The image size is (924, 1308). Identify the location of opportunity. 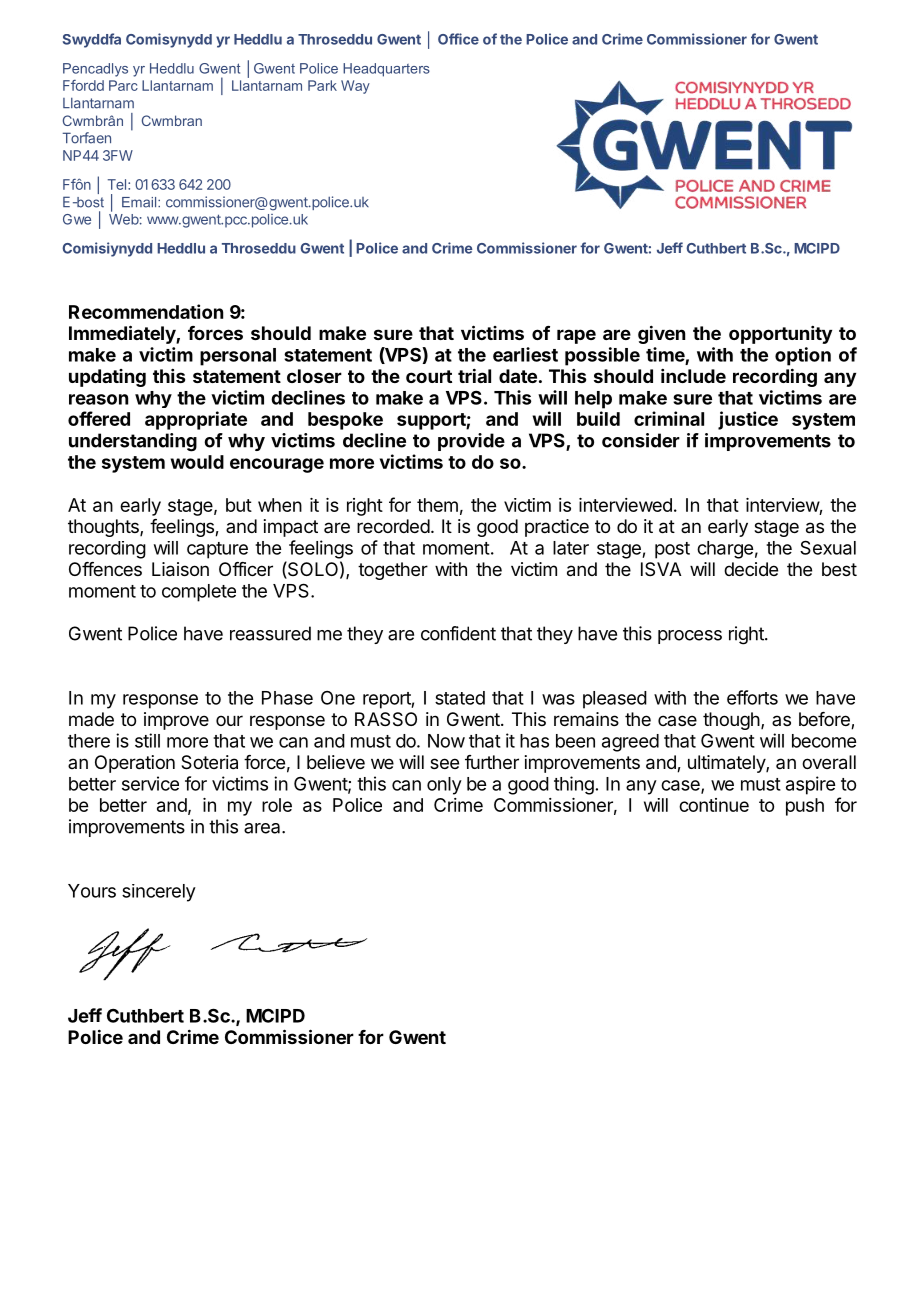
(780, 335).
